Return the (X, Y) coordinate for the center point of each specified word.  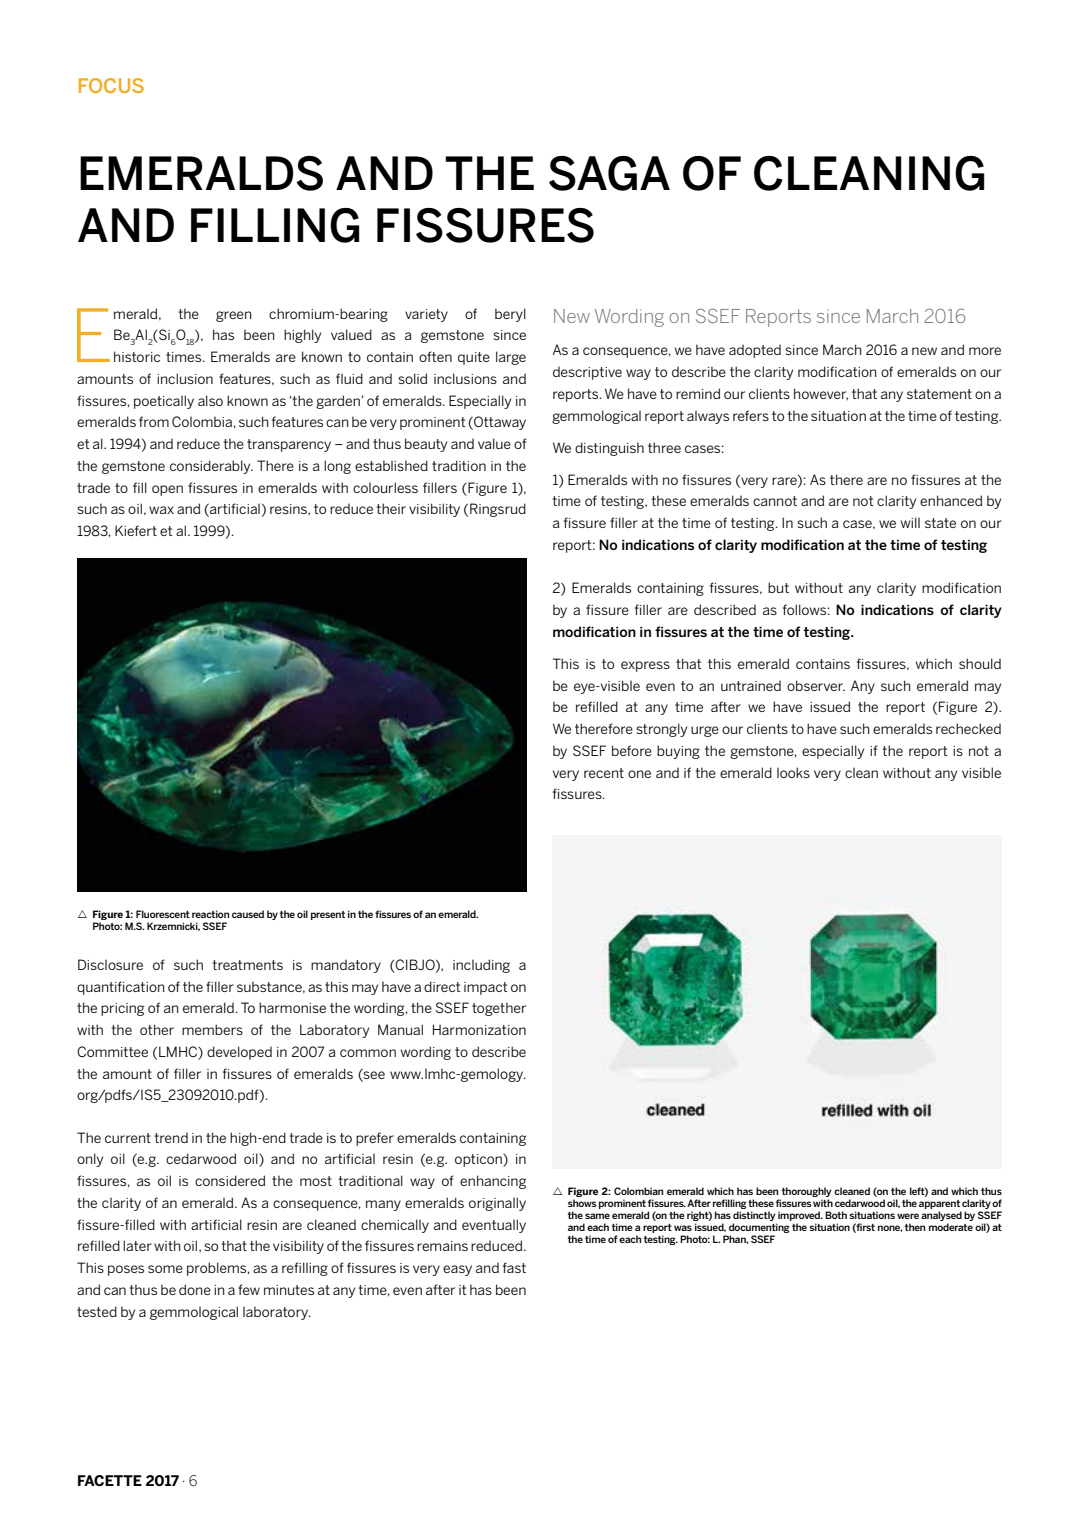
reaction (210, 914)
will (910, 522)
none (890, 1228)
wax (161, 510)
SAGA (609, 173)
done (195, 1289)
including (481, 966)
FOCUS (111, 85)
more (985, 351)
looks (793, 772)
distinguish (609, 449)
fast (514, 1267)
